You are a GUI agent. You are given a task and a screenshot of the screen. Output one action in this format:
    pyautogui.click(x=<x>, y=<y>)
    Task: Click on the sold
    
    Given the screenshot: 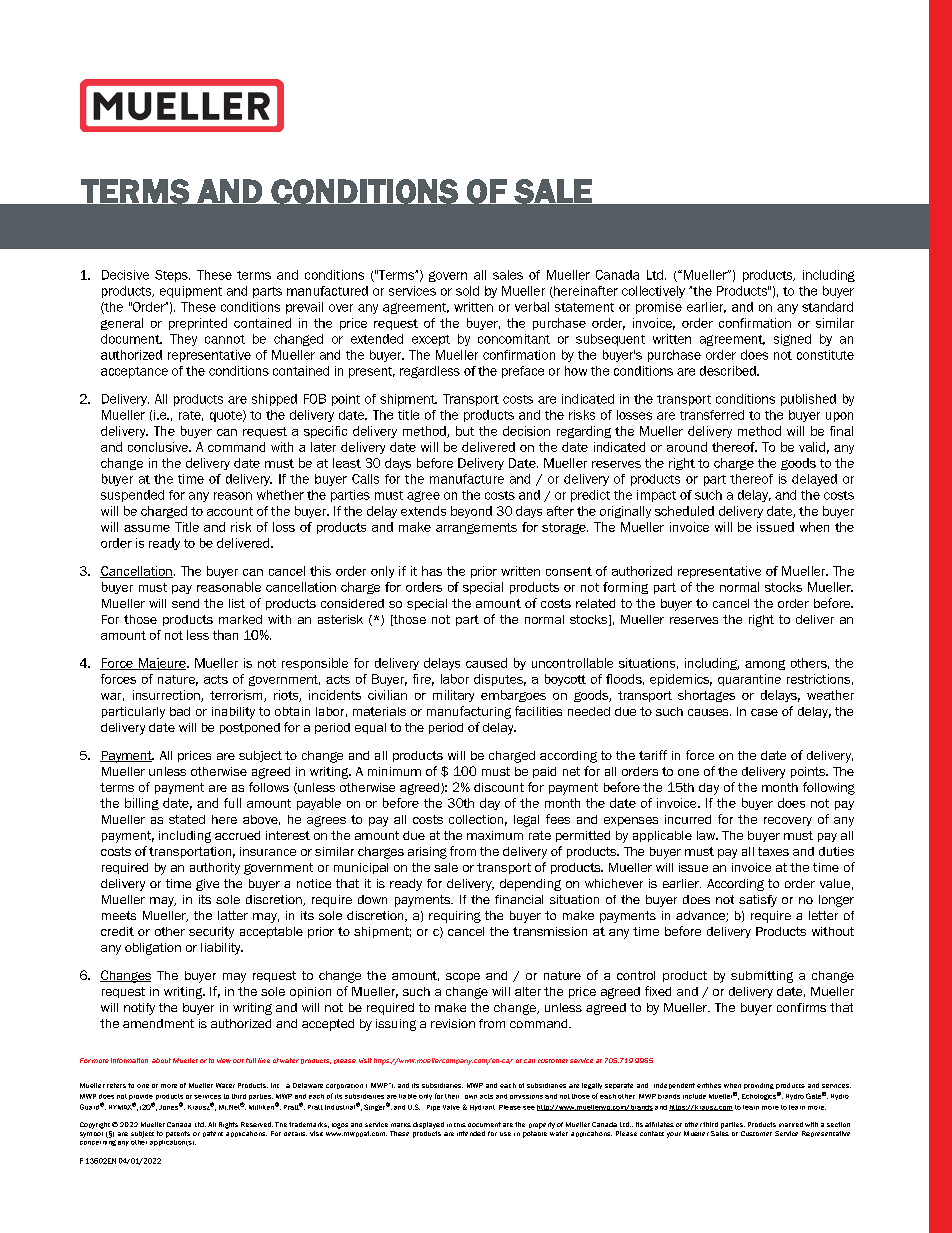 What is the action you would take?
    pyautogui.click(x=467, y=291)
